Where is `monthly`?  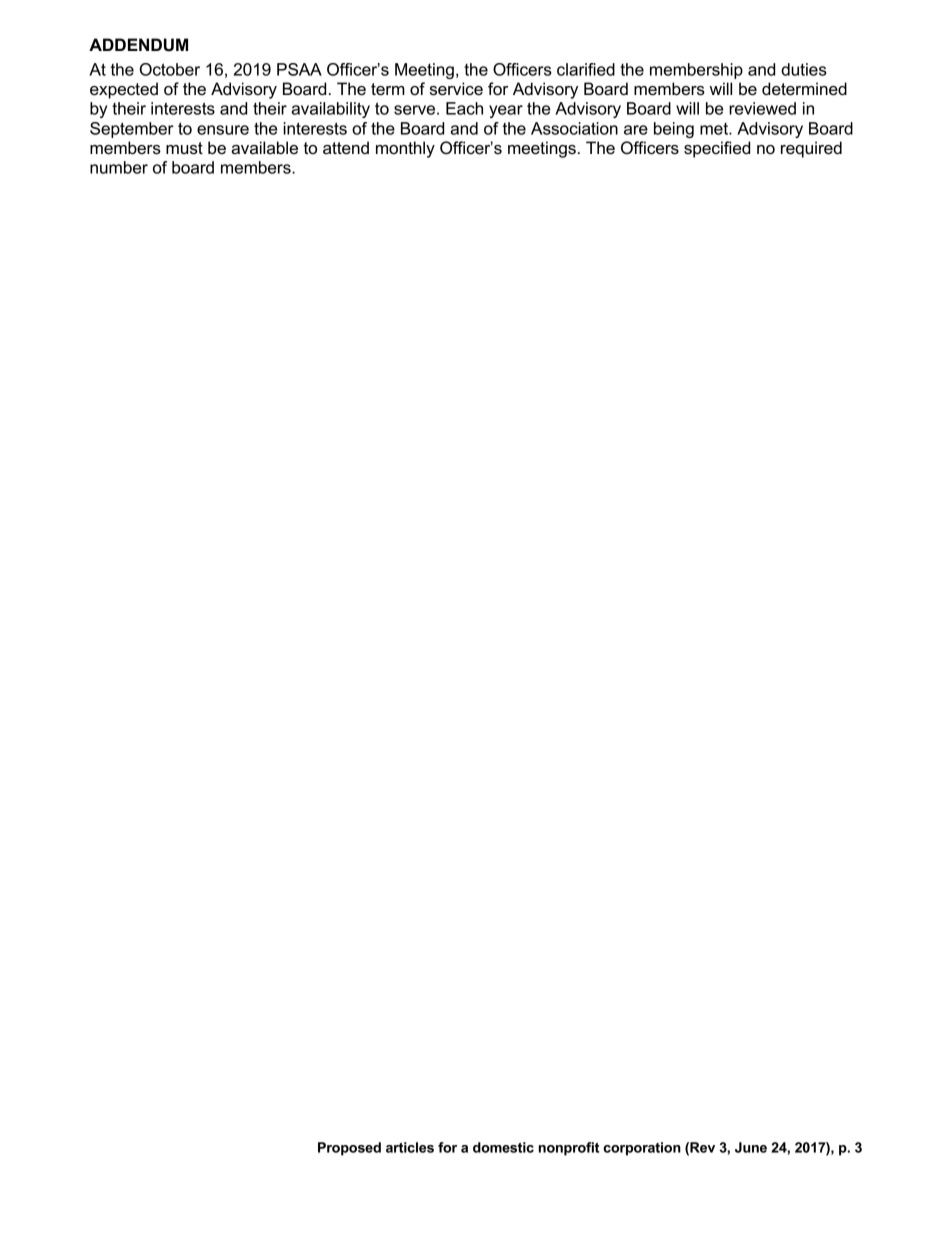 monthly is located at coordinates (405, 149).
